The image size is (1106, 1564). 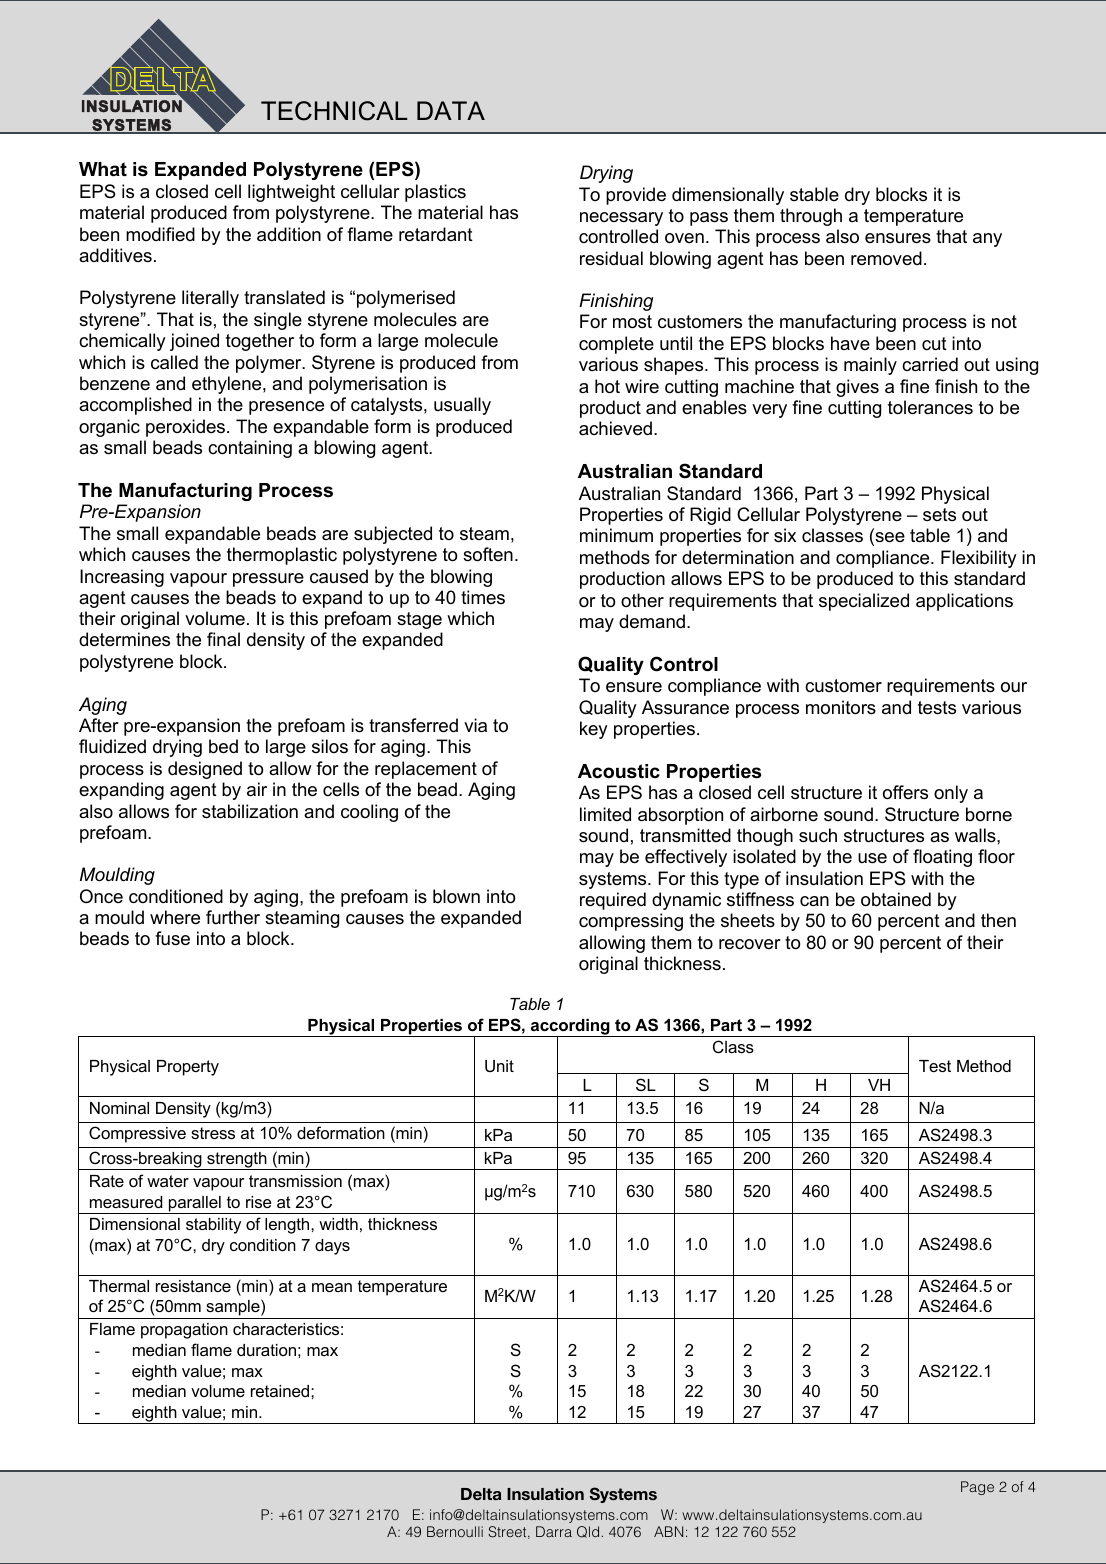 I want to click on stabilization, so click(x=250, y=811).
